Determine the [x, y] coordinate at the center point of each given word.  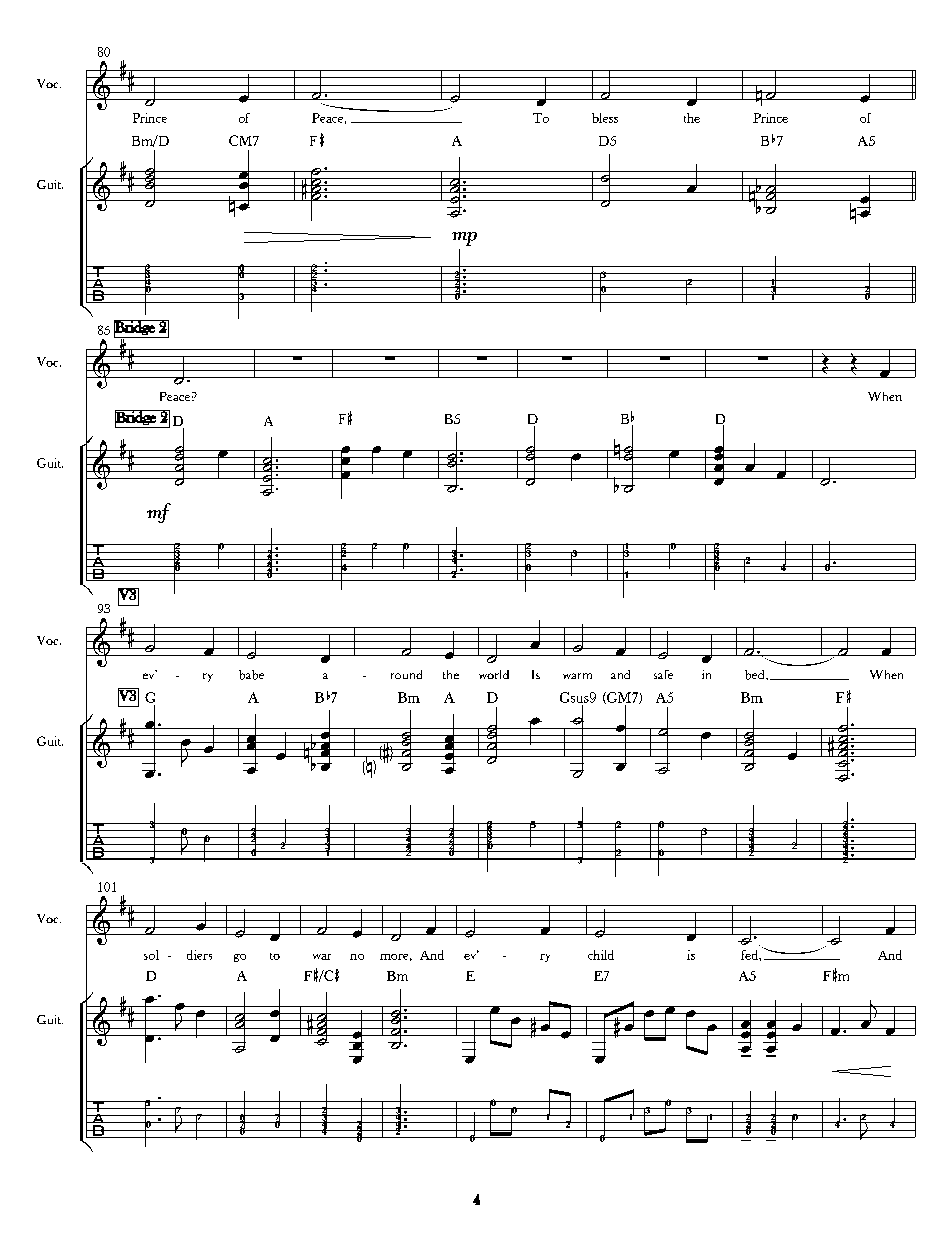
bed [756, 675]
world [494, 674]
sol [151, 955]
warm [577, 676]
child [601, 955]
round [406, 674]
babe [251, 675]
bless [605, 118]
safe [663, 674]
